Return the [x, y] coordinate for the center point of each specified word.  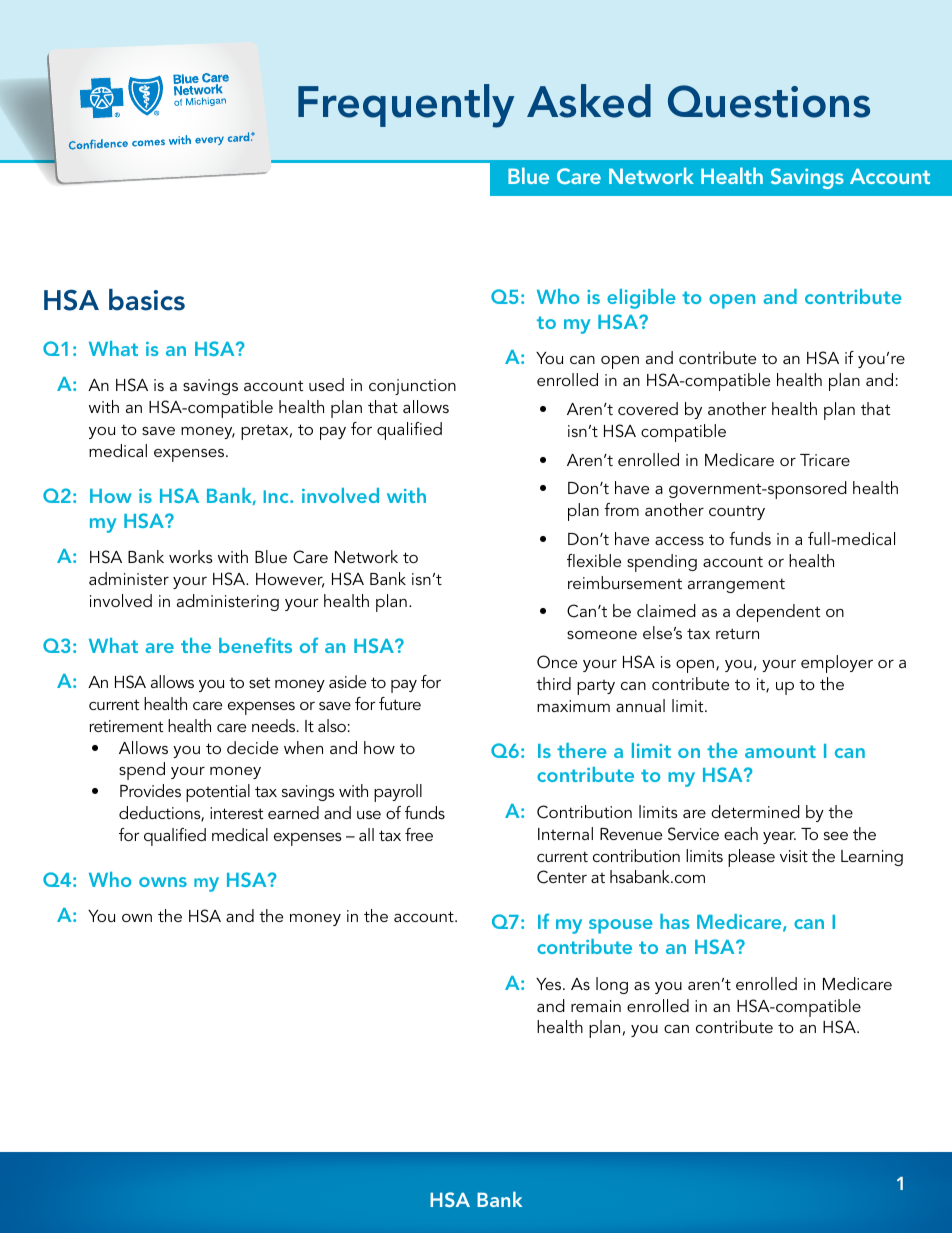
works [191, 556]
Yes [550, 984]
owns [163, 882]
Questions [769, 101]
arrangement [736, 585]
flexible [594, 560]
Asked [589, 101]
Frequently [406, 106]
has [674, 921]
